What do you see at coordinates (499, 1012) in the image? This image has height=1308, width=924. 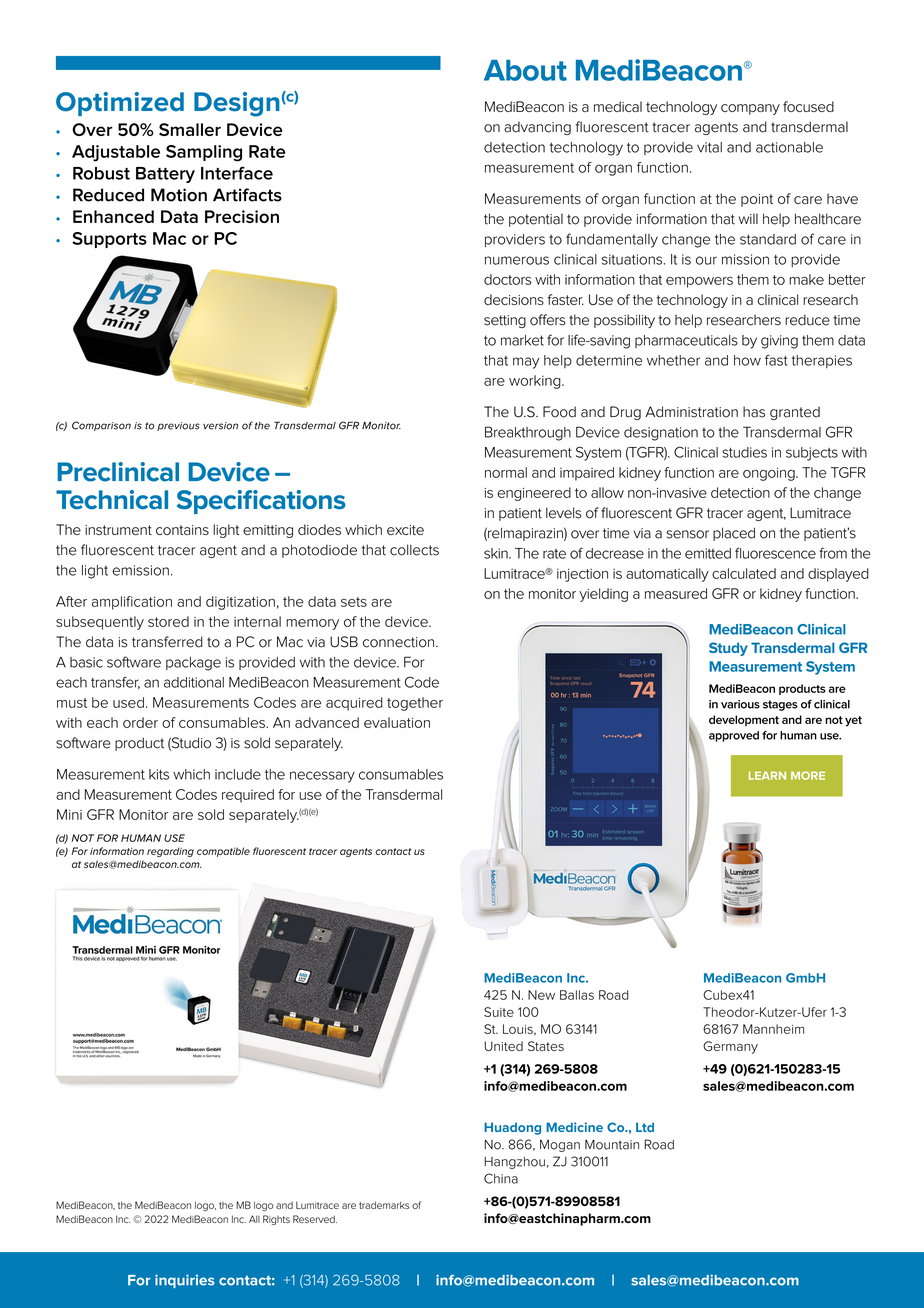 I see `Suite` at bounding box center [499, 1012].
